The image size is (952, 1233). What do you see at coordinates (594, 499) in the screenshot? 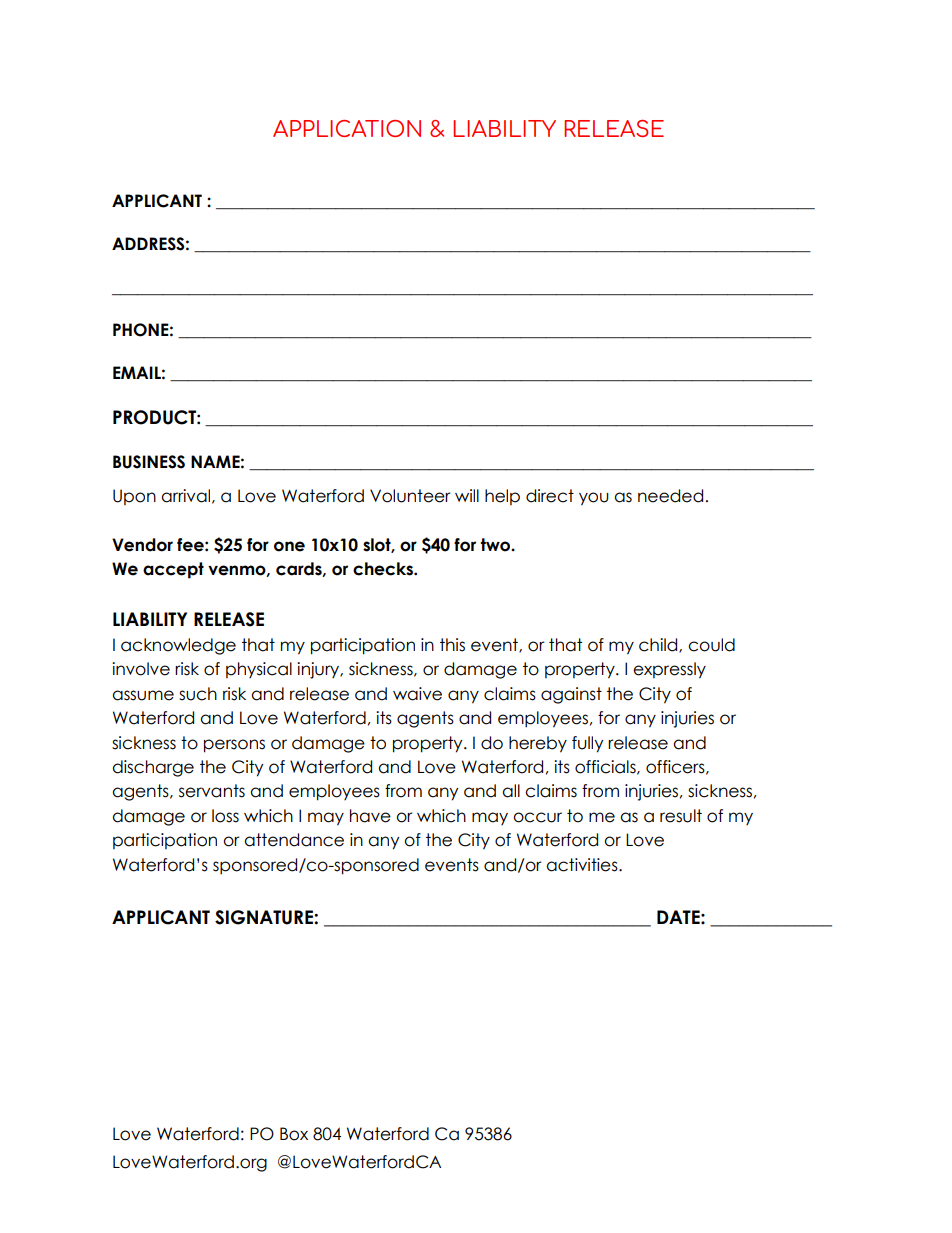
I see `you` at bounding box center [594, 499].
